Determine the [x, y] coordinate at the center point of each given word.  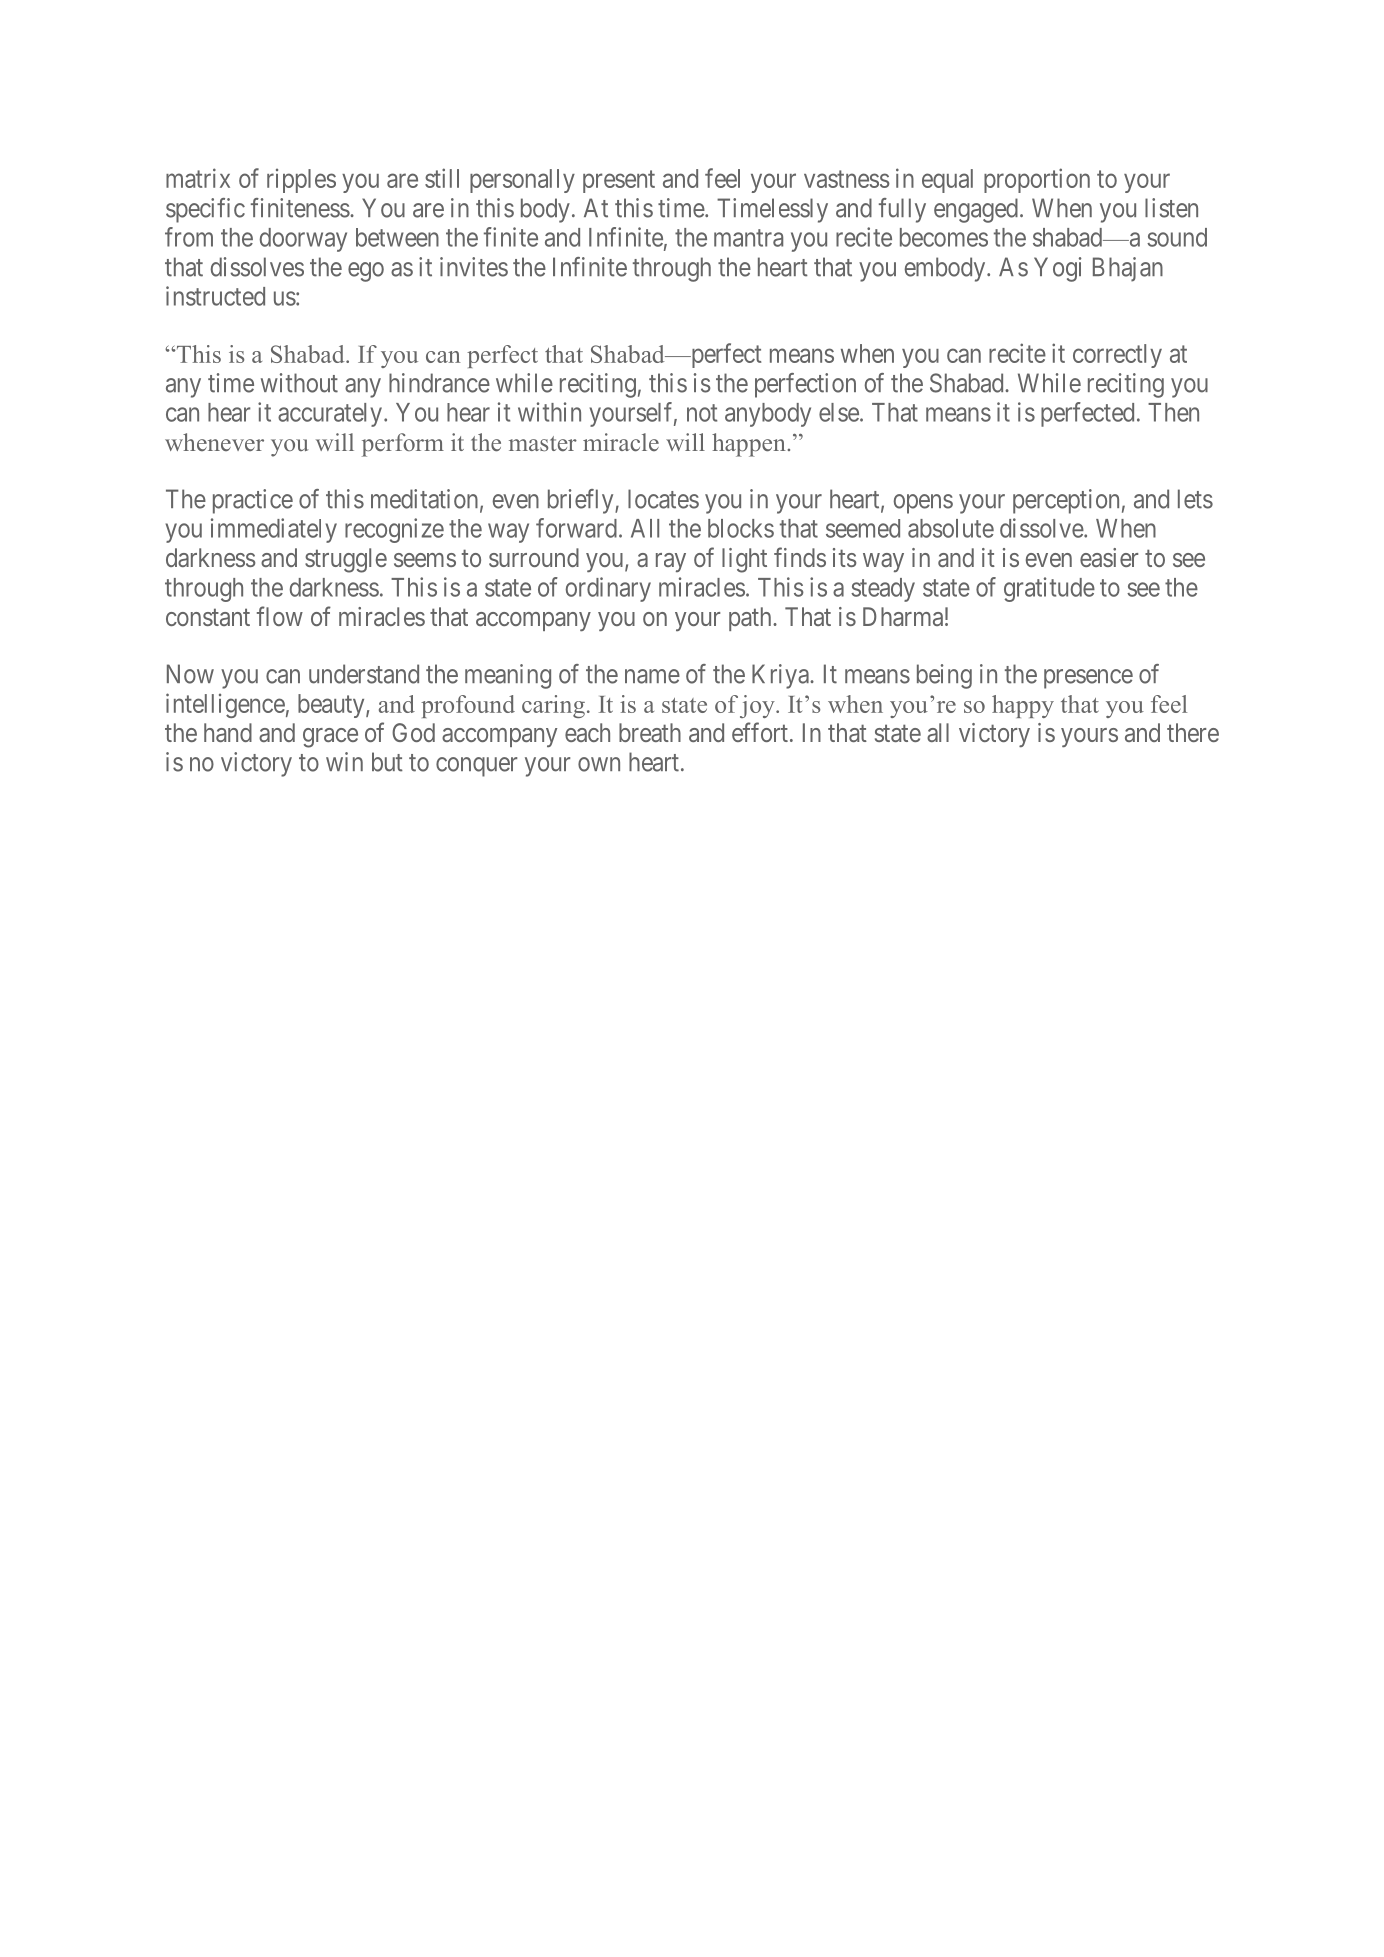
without [299, 383]
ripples [301, 181]
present [619, 181]
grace [330, 738]
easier [1109, 557]
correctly [1117, 356]
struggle [346, 560]
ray [671, 562]
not [702, 413]
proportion [1037, 180]
